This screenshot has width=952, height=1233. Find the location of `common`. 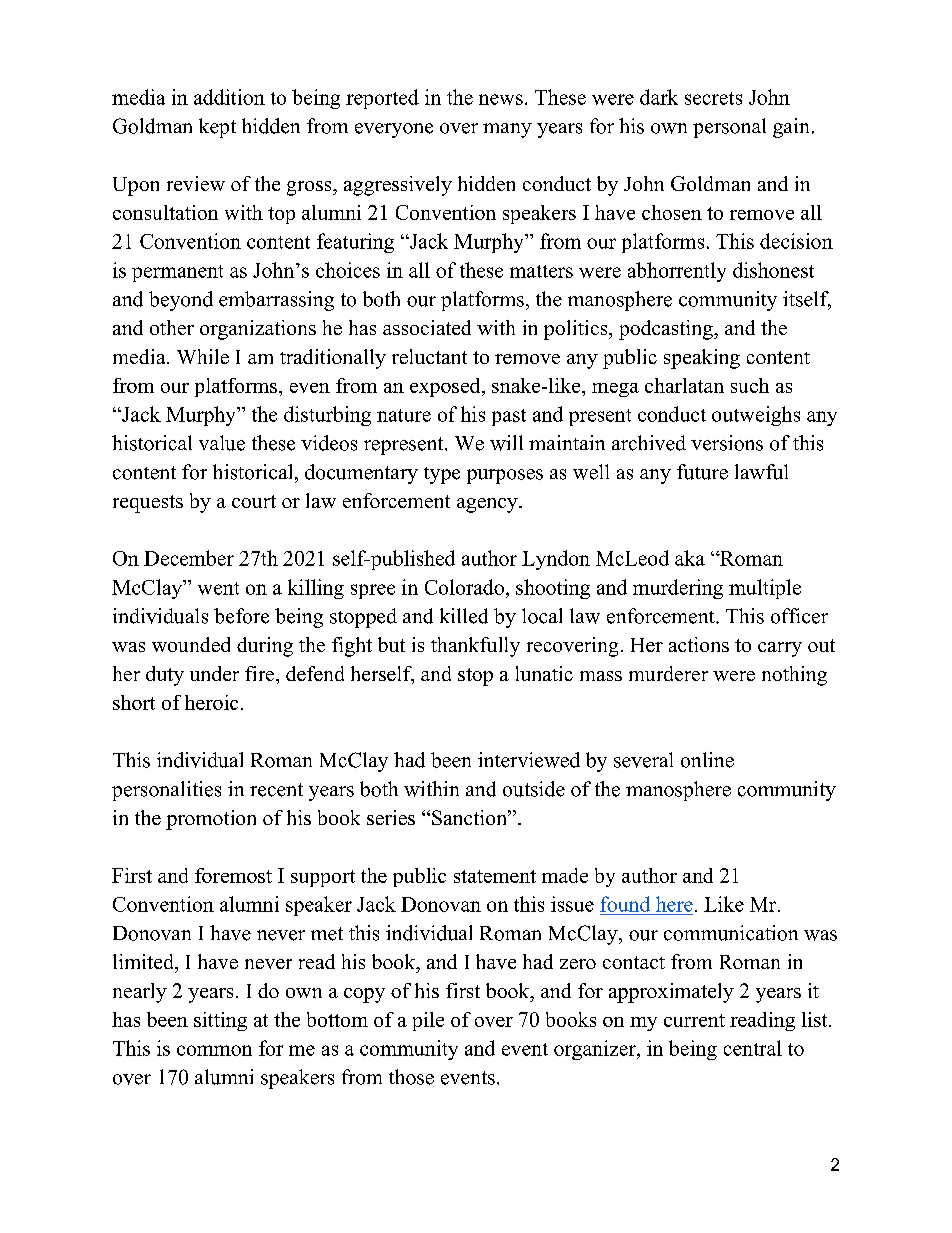

common is located at coordinates (214, 1050).
